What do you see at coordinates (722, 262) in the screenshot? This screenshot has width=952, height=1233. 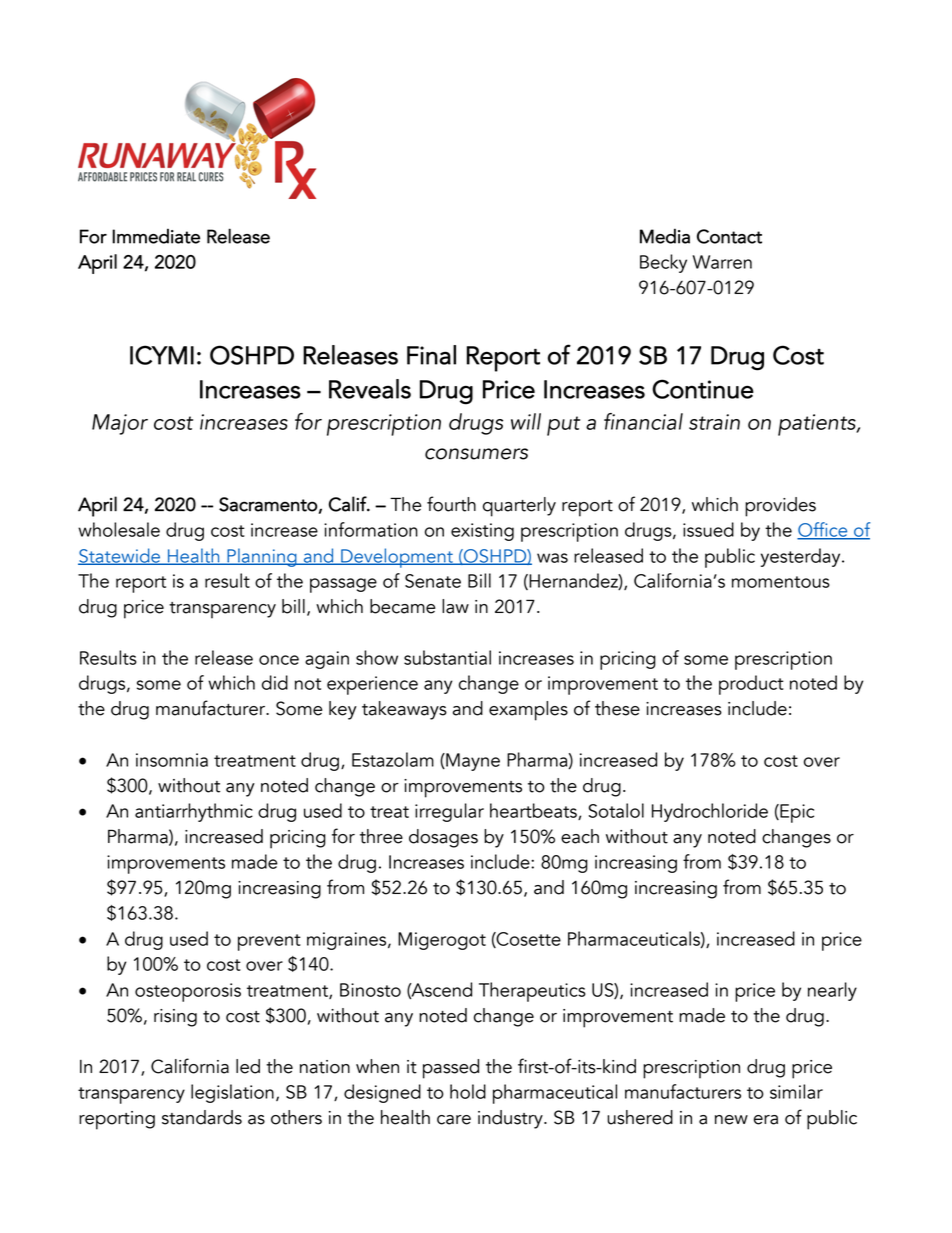 I see `Warren` at bounding box center [722, 262].
